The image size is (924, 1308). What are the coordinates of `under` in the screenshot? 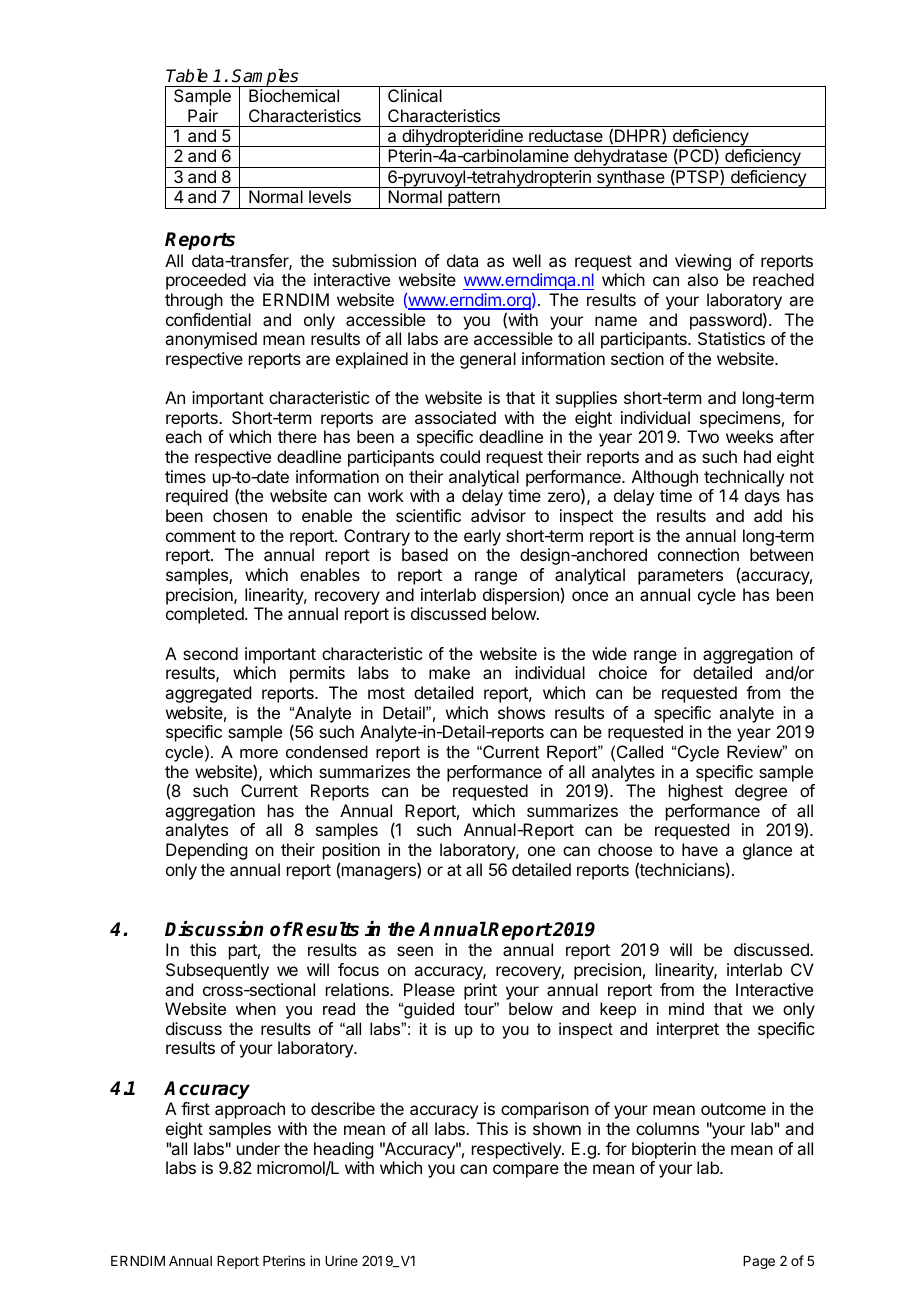 It's located at (258, 1148).
